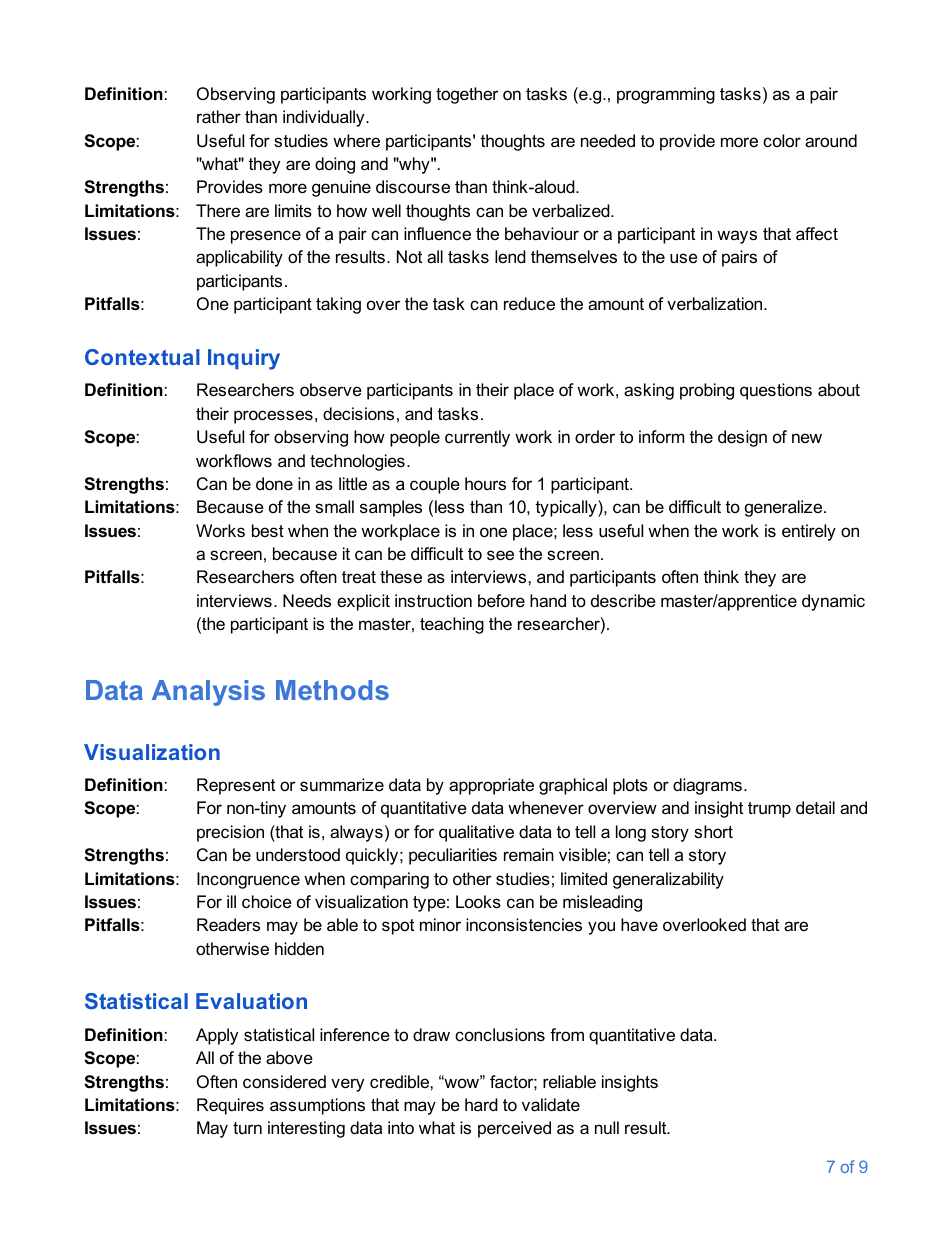 This screenshot has height=1233, width=952. I want to click on best, so click(268, 530).
